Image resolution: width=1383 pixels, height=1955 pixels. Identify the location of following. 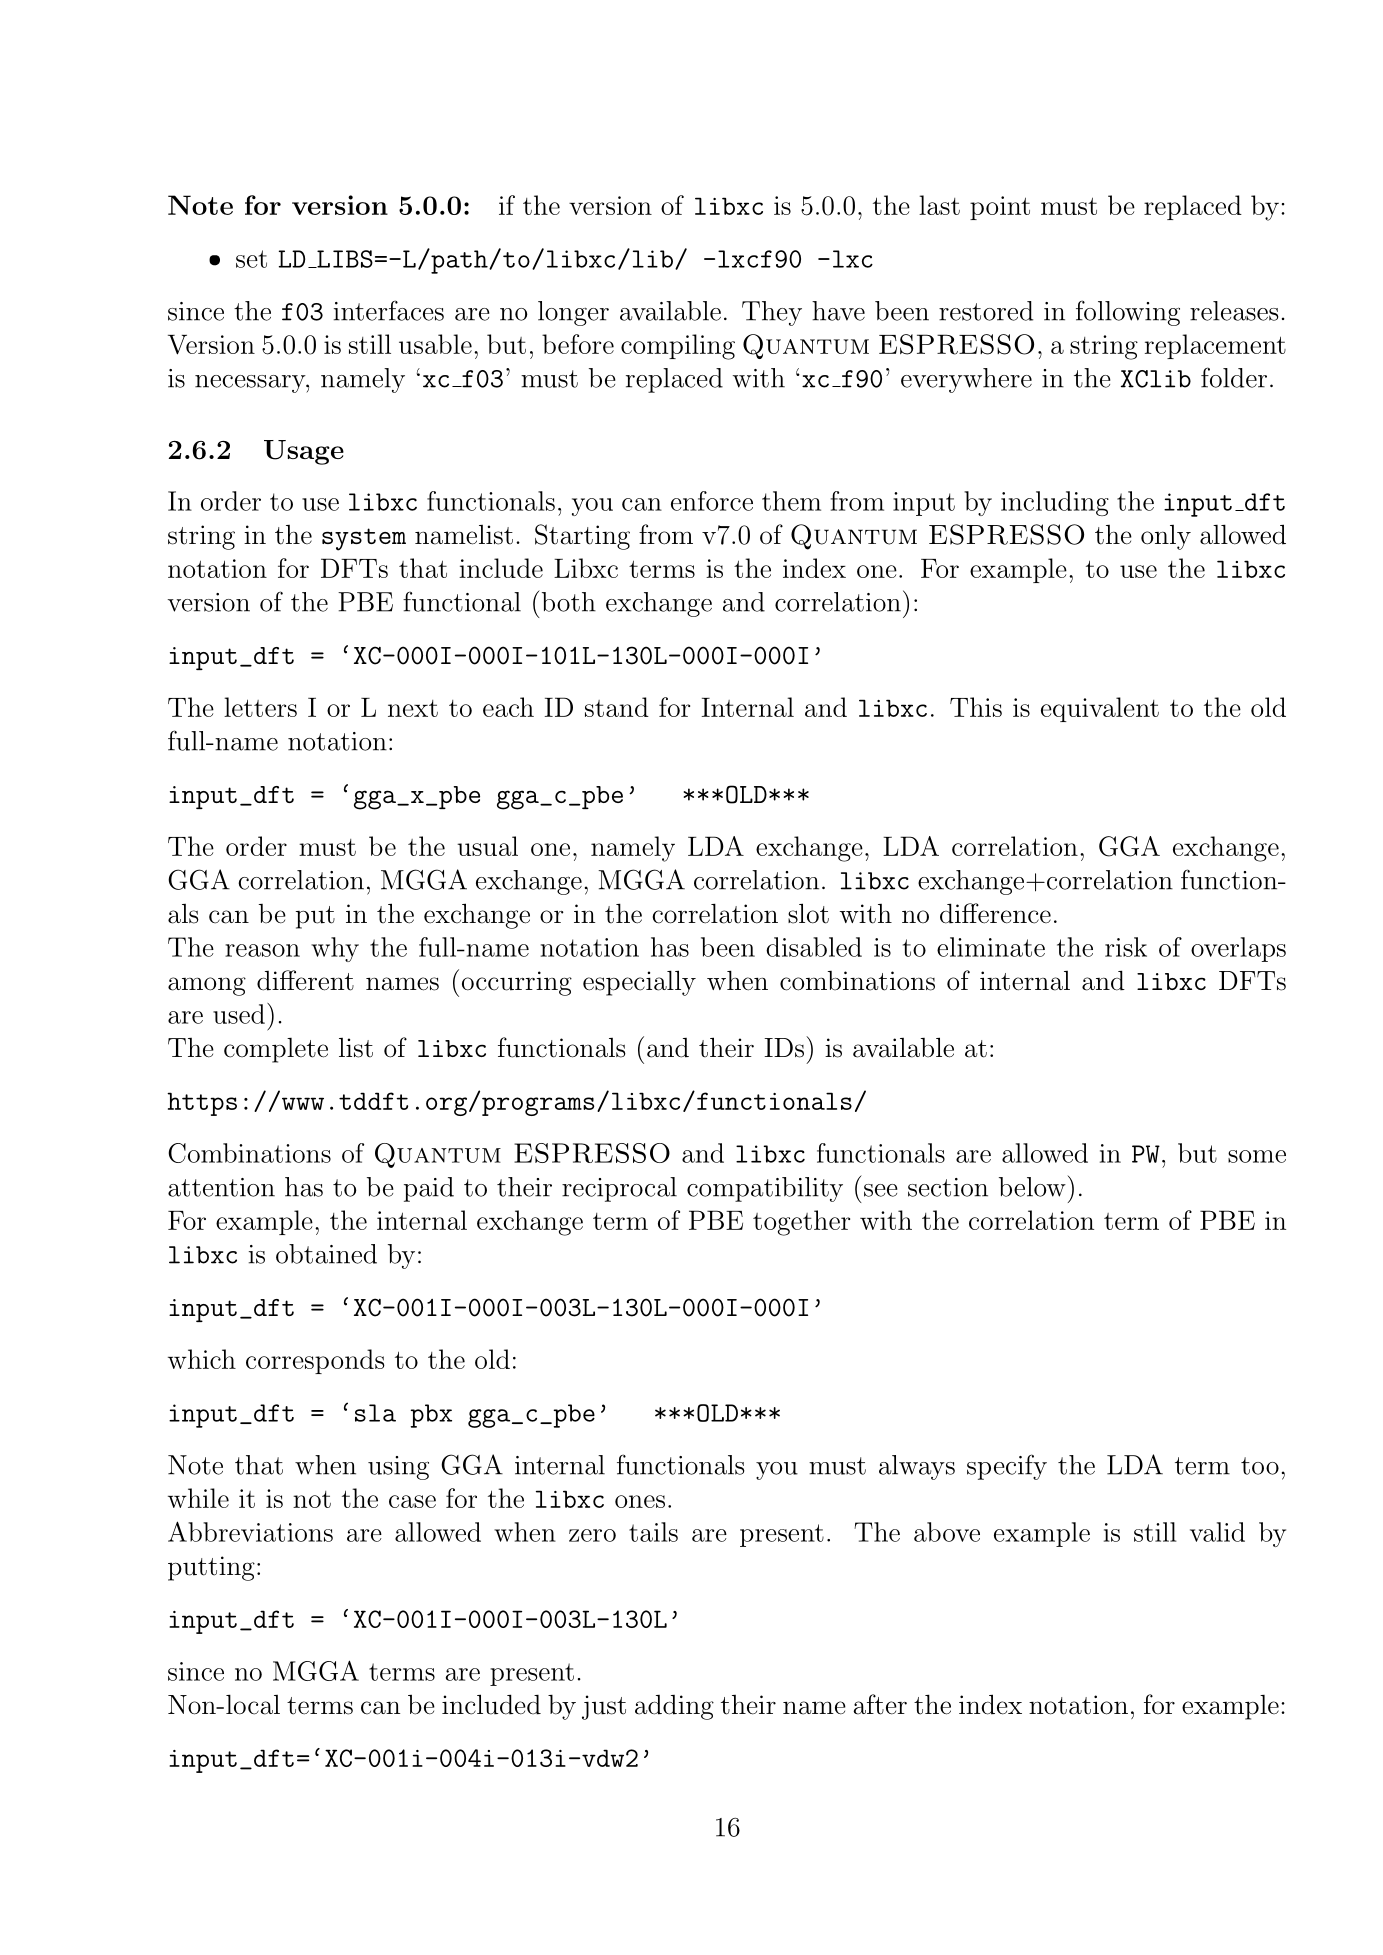
(1128, 313).
